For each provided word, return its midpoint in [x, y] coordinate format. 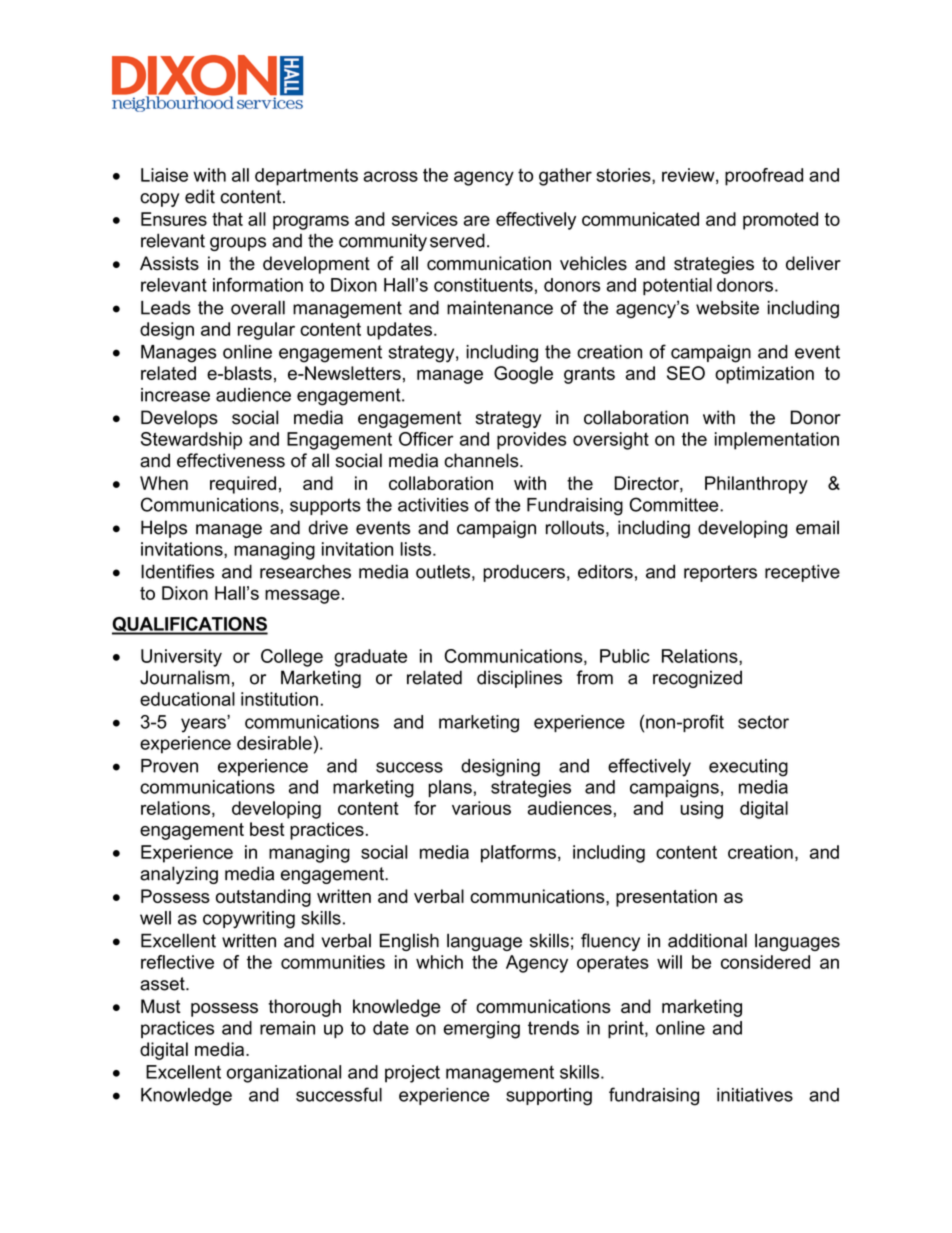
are [477, 220]
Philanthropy [756, 485]
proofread [764, 177]
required [243, 485]
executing [748, 768]
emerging [481, 1030]
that [227, 219]
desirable [274, 743]
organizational [284, 1074]
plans [450, 789]
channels [482, 460]
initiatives [755, 1095]
